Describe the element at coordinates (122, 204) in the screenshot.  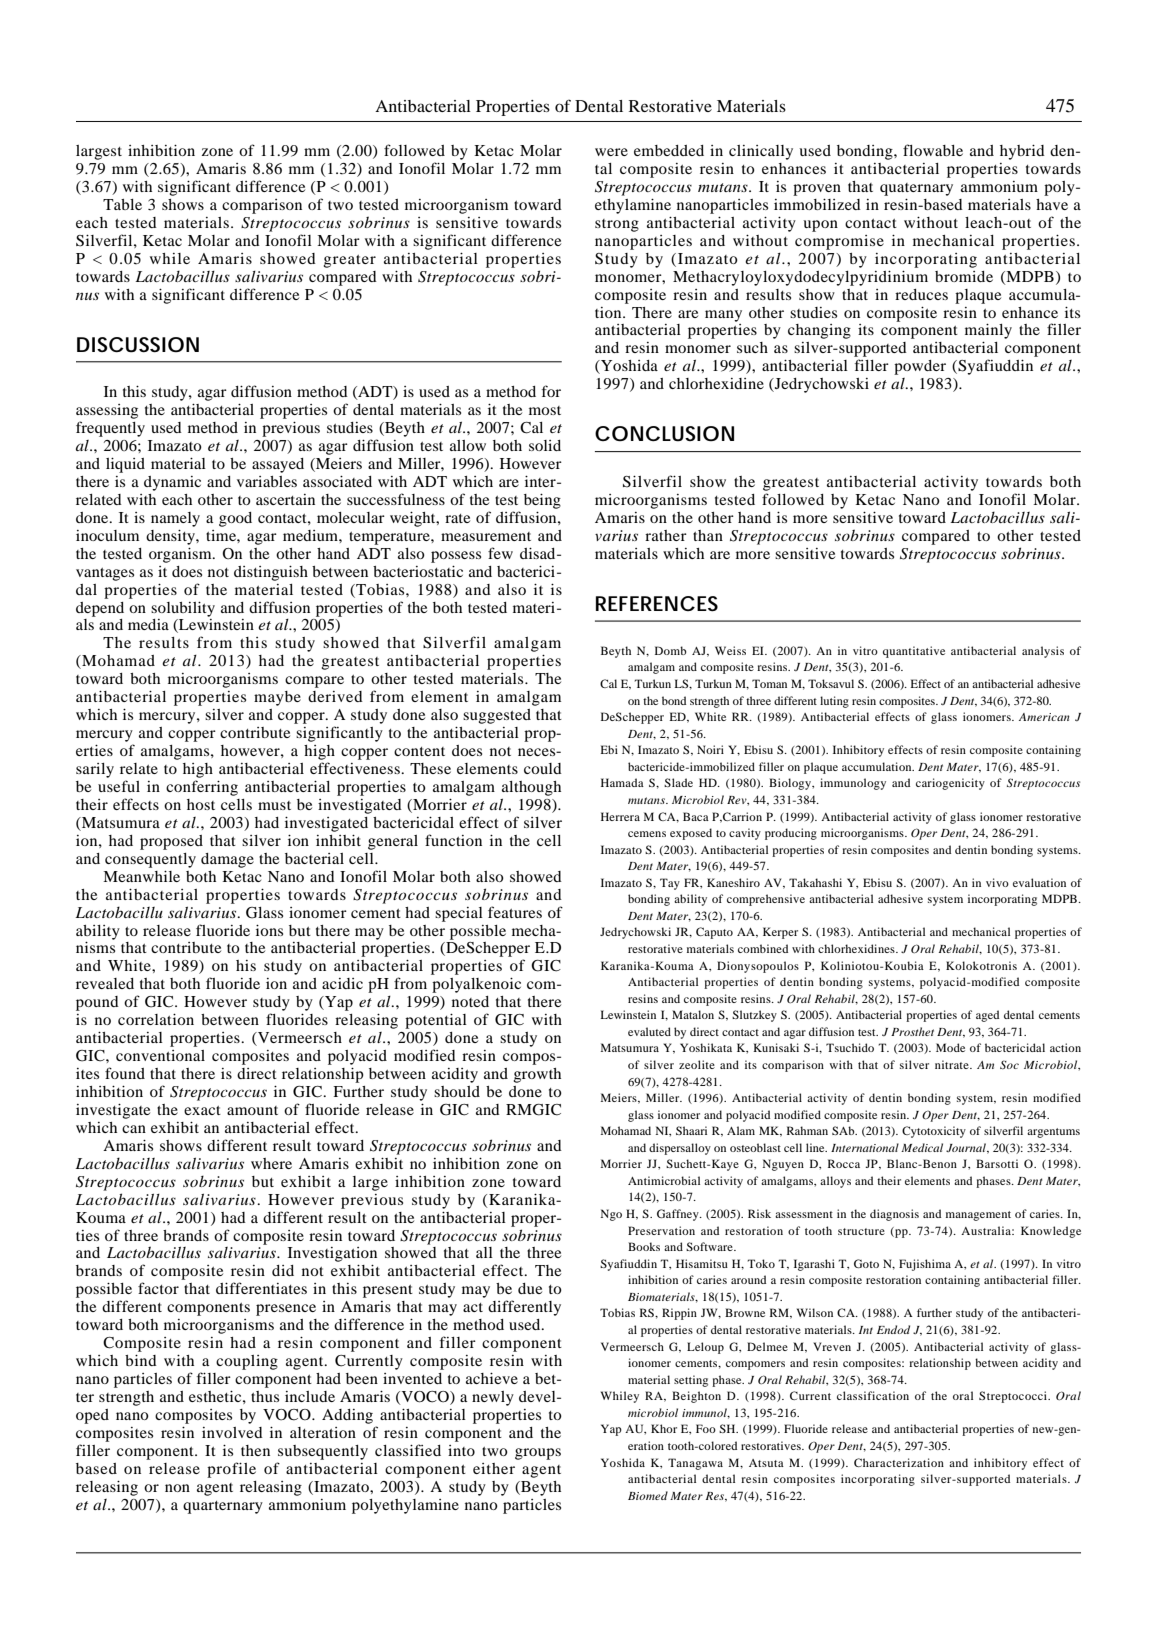
I see `Table` at that location.
